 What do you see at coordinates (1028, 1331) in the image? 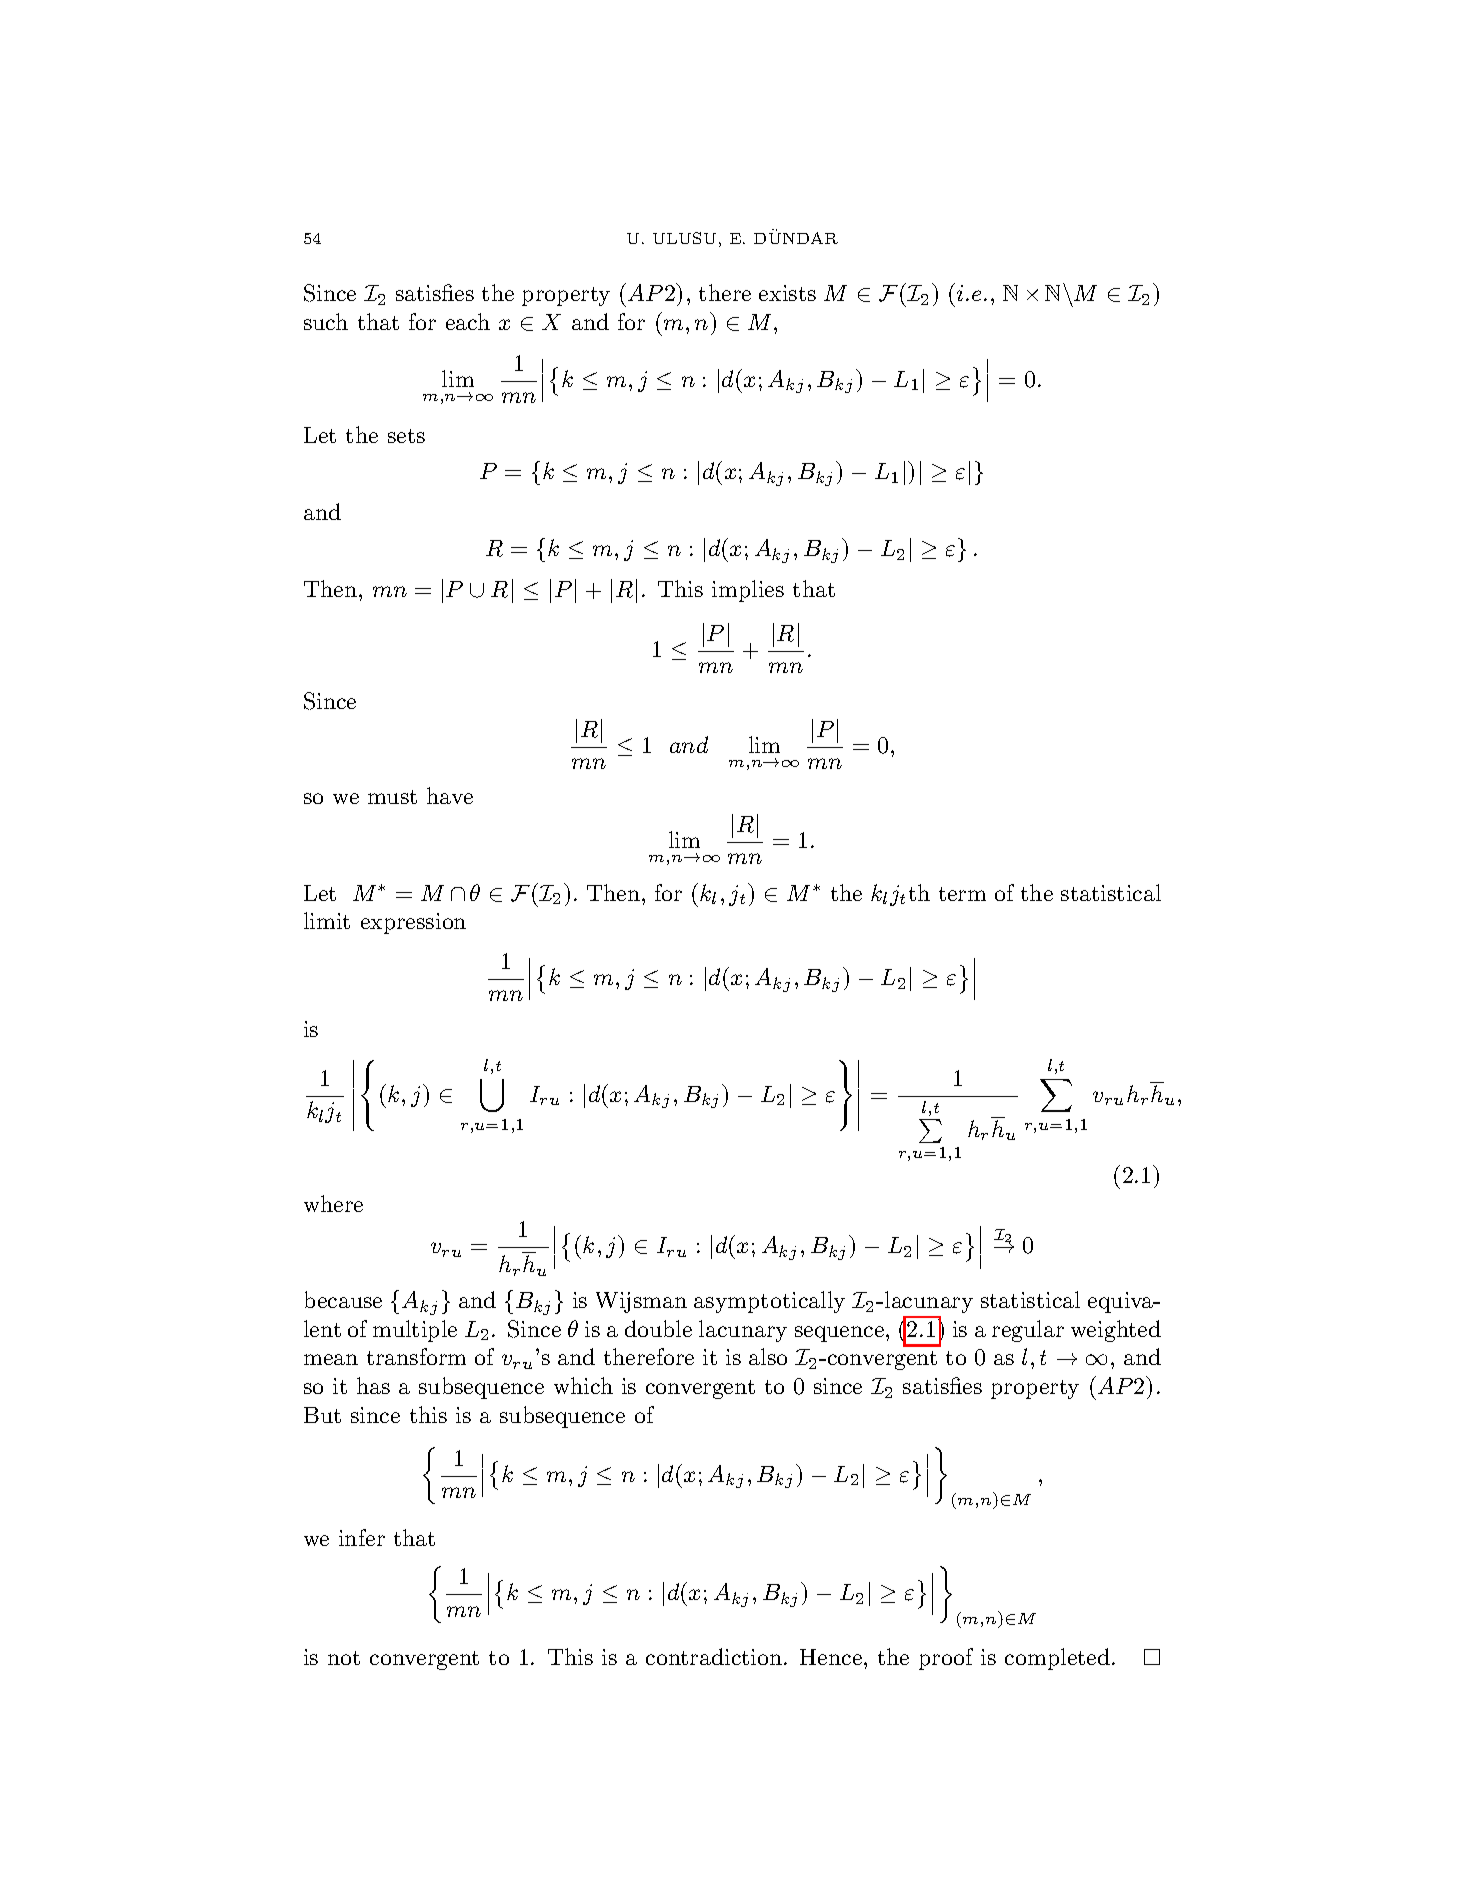
I see `regular` at bounding box center [1028, 1331].
